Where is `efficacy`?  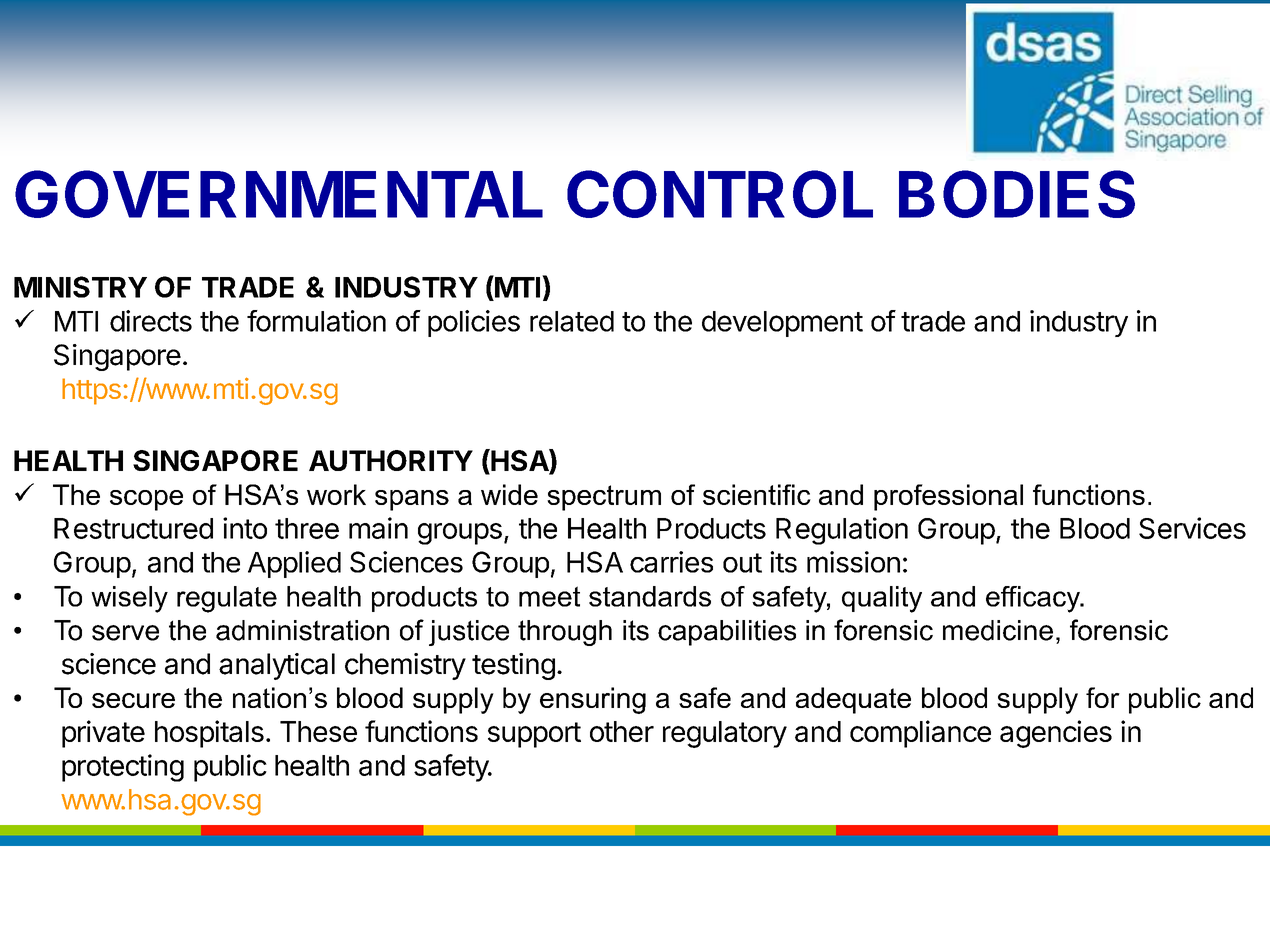 efficacy is located at coordinates (1034, 599).
